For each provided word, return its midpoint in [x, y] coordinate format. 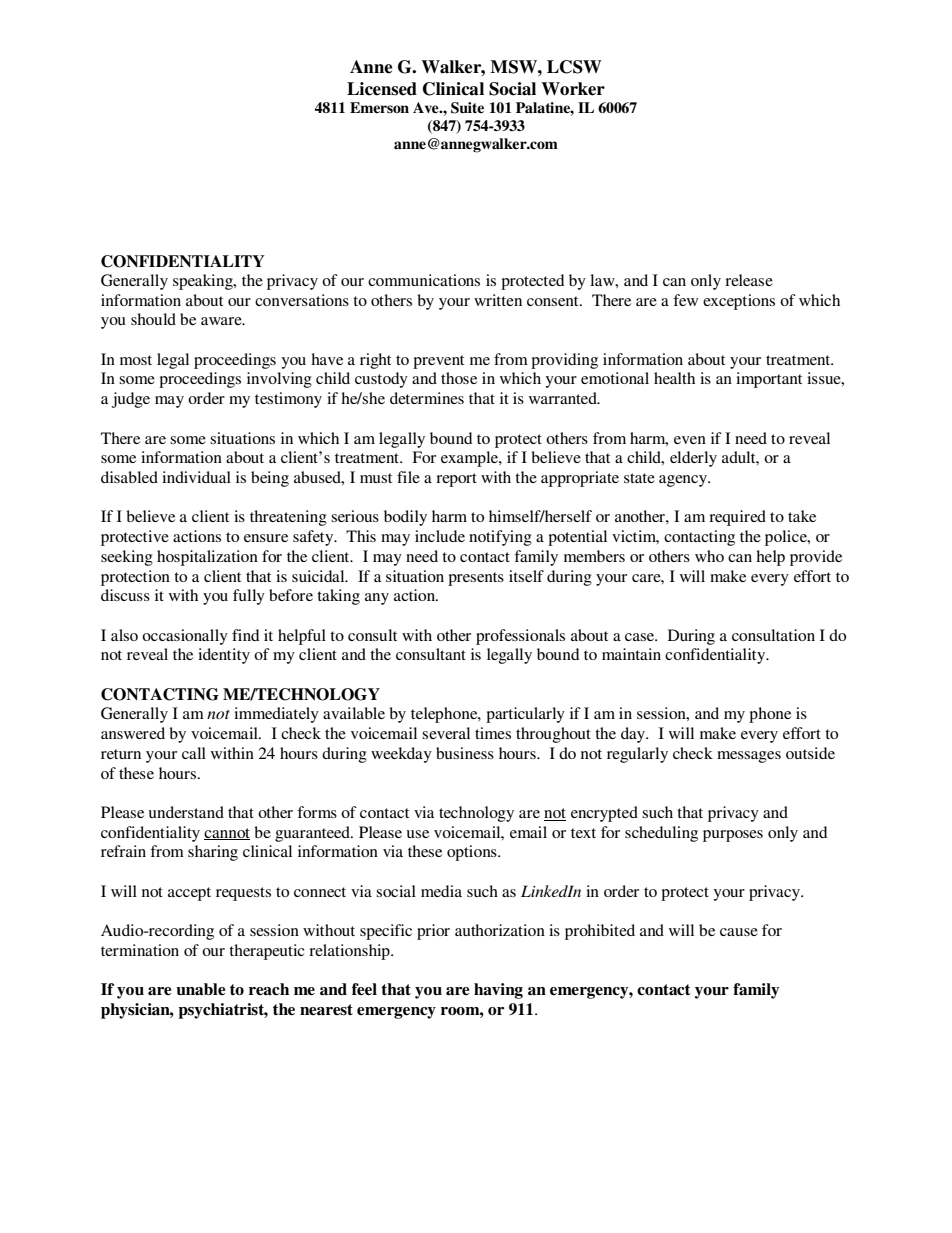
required [737, 518]
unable [201, 989]
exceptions [739, 302]
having [498, 991]
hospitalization [207, 558]
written [498, 300]
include [440, 536]
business [465, 753]
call [194, 753]
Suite [467, 108]
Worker [573, 89]
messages [749, 757]
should [153, 319]
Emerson [379, 107]
